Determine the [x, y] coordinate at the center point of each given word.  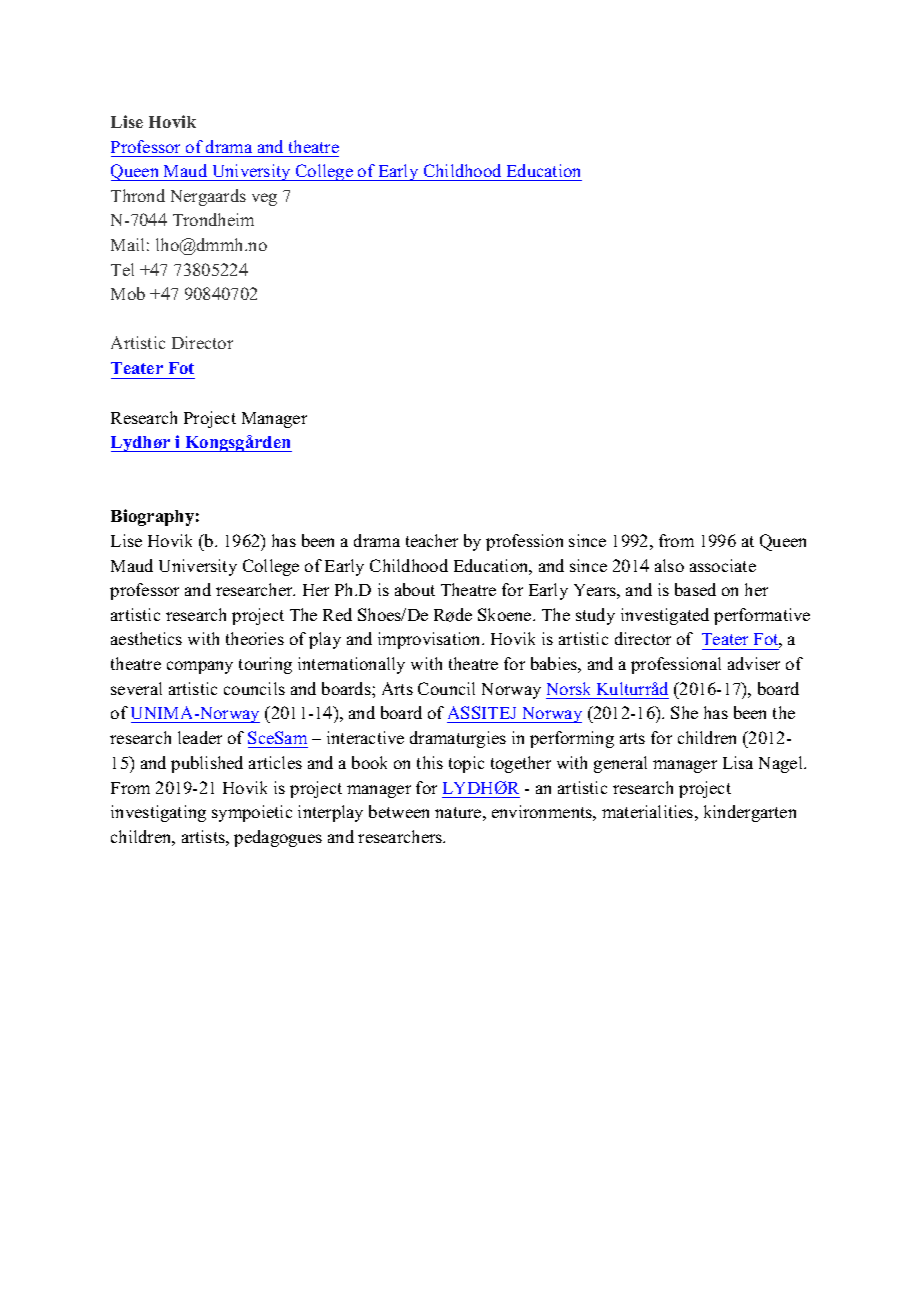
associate [723, 565]
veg [264, 199]
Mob [128, 293]
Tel [122, 269]
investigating [158, 813]
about [415, 589]
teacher [432, 540]
